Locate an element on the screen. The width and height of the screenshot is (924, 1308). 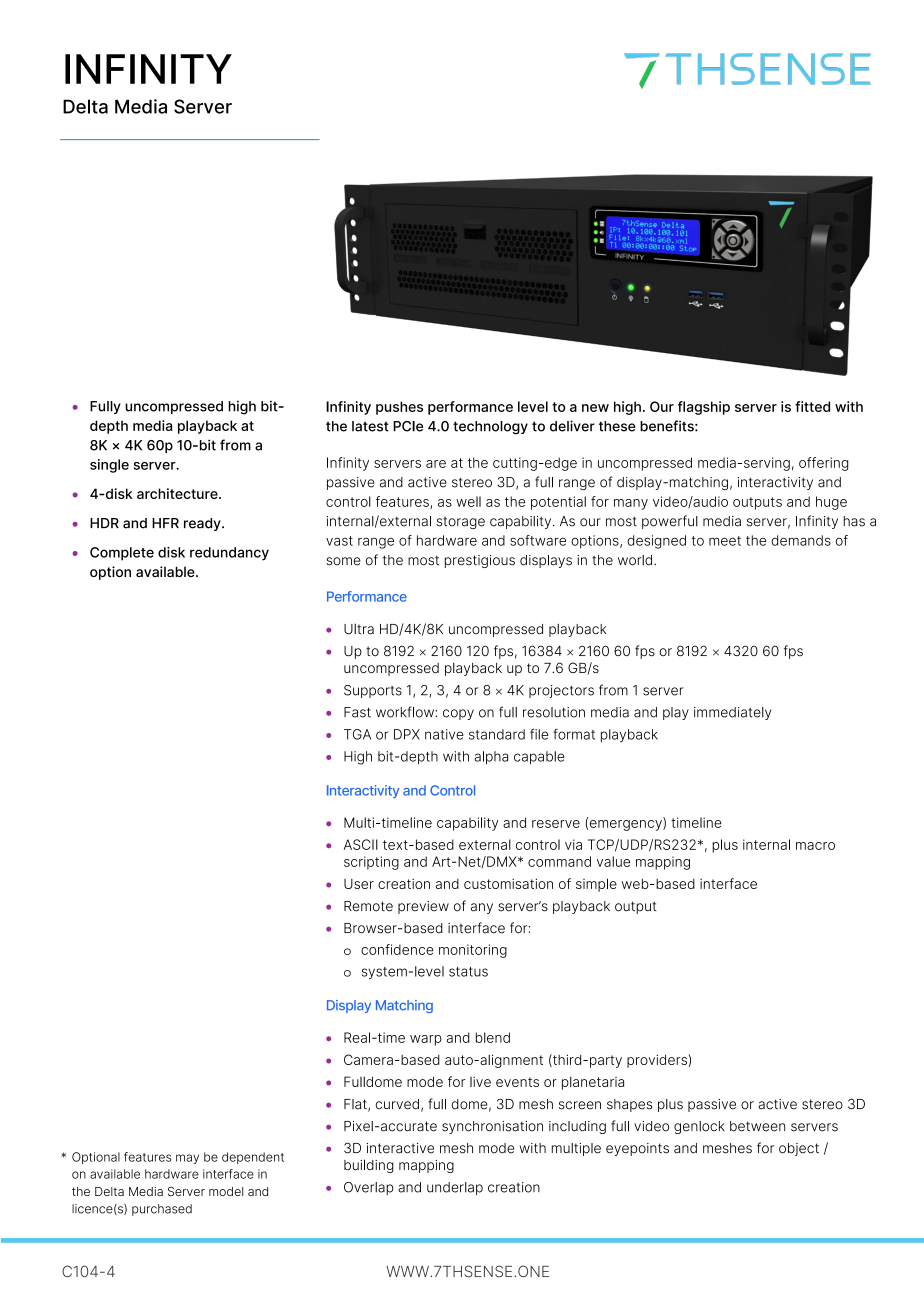
reserve is located at coordinates (556, 824).
